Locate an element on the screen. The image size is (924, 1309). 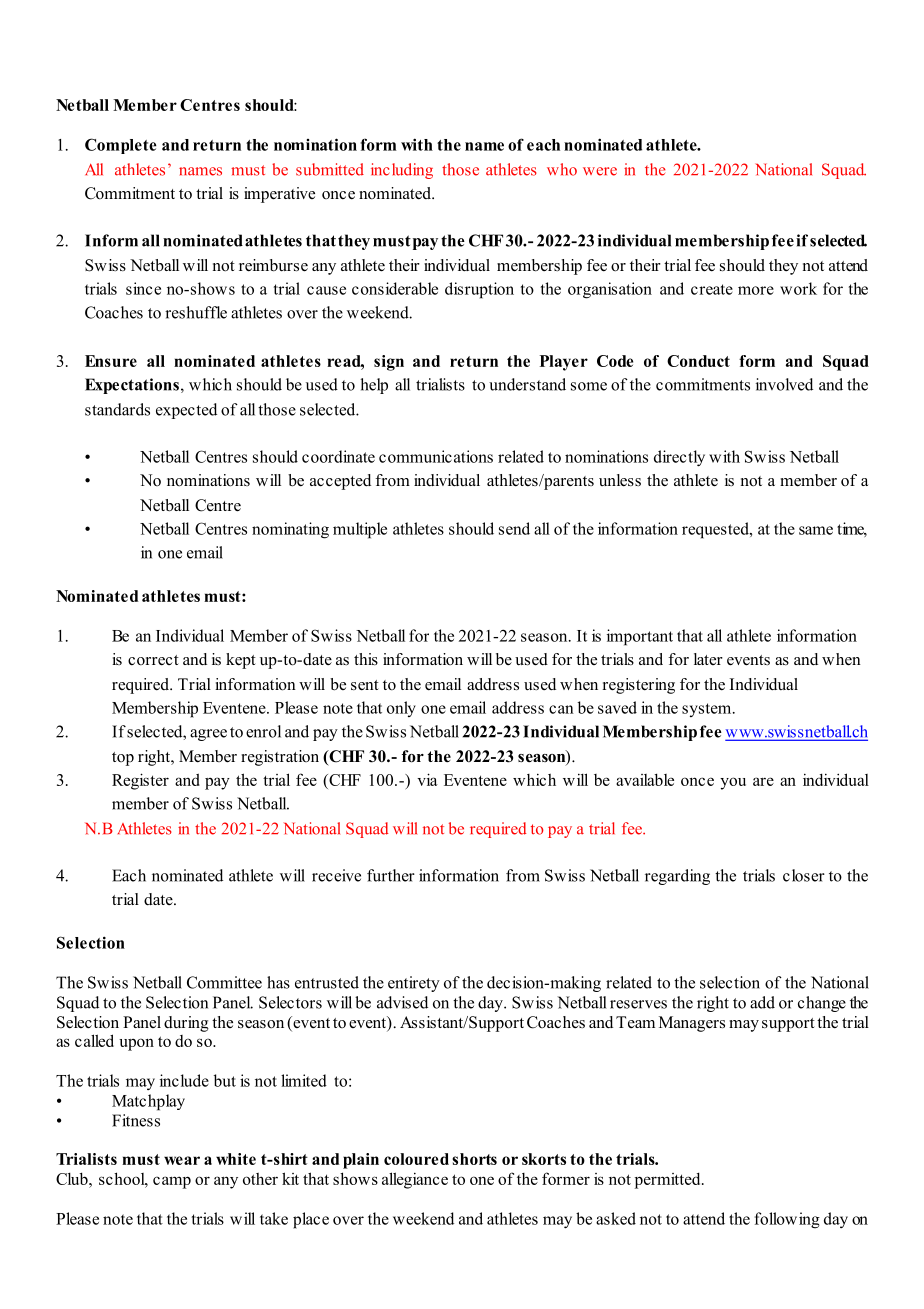
only is located at coordinates (401, 709).
